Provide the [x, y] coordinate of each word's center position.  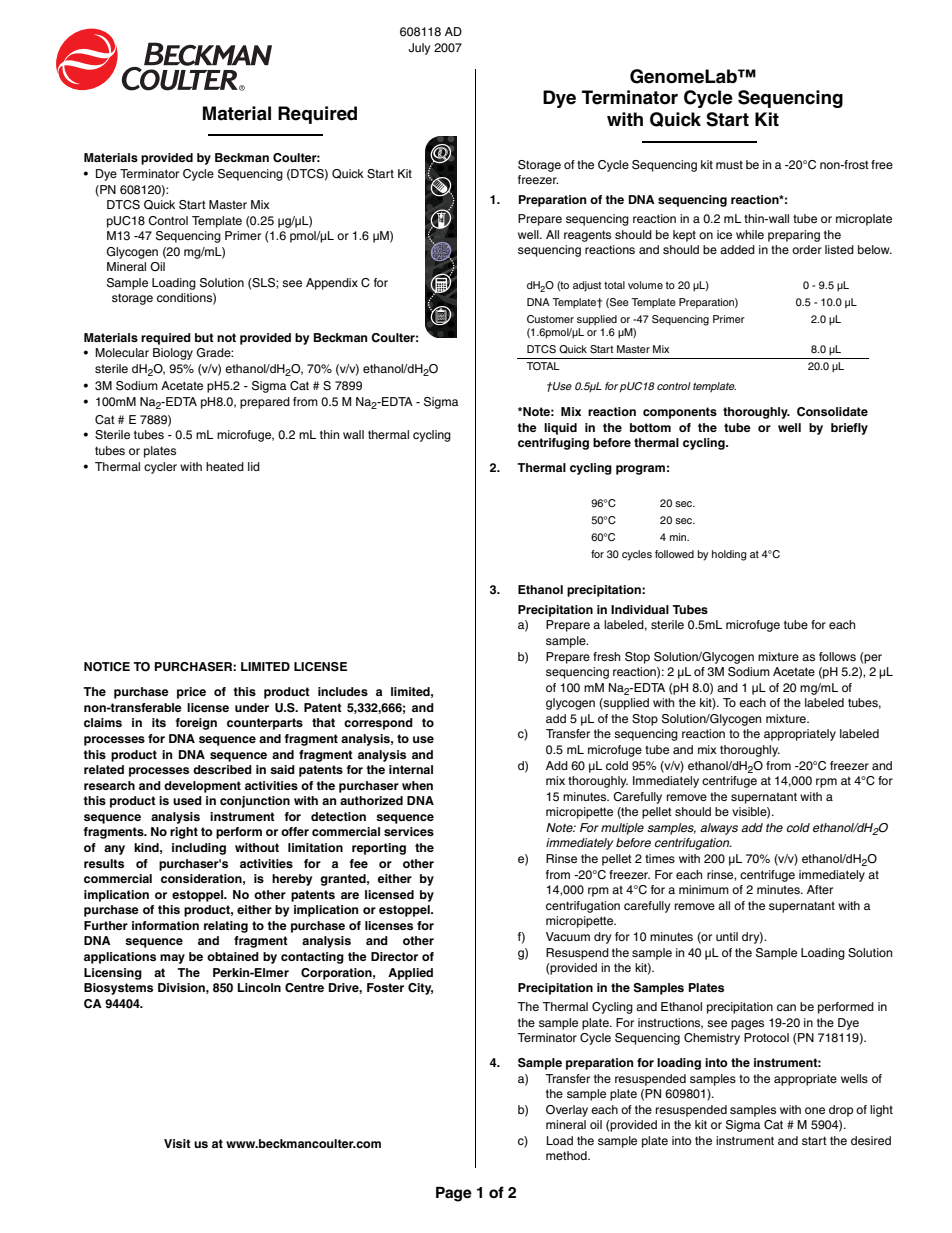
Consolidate [832, 412]
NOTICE [107, 667]
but [204, 337]
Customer [550, 319]
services [409, 831]
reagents [587, 236]
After [820, 889]
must [729, 165]
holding [729, 555]
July [419, 49]
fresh [606, 656]
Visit [177, 1143]
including [199, 849]
